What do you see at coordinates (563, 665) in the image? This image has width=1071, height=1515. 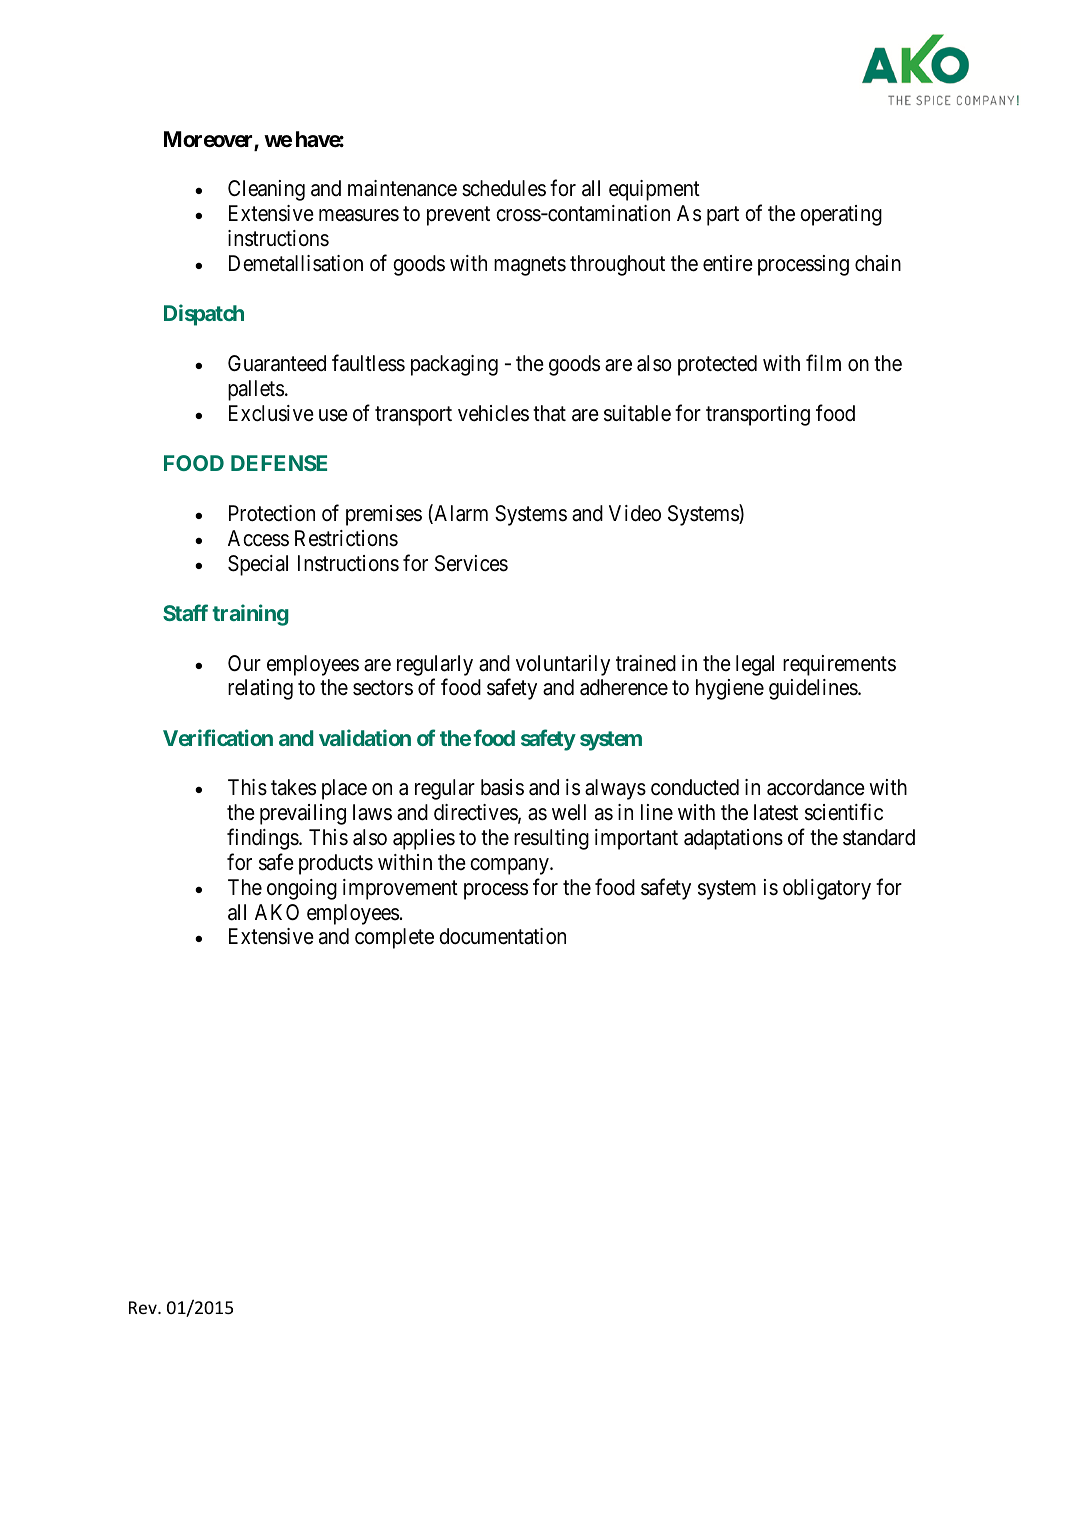 I see `voluntarily` at bounding box center [563, 665].
